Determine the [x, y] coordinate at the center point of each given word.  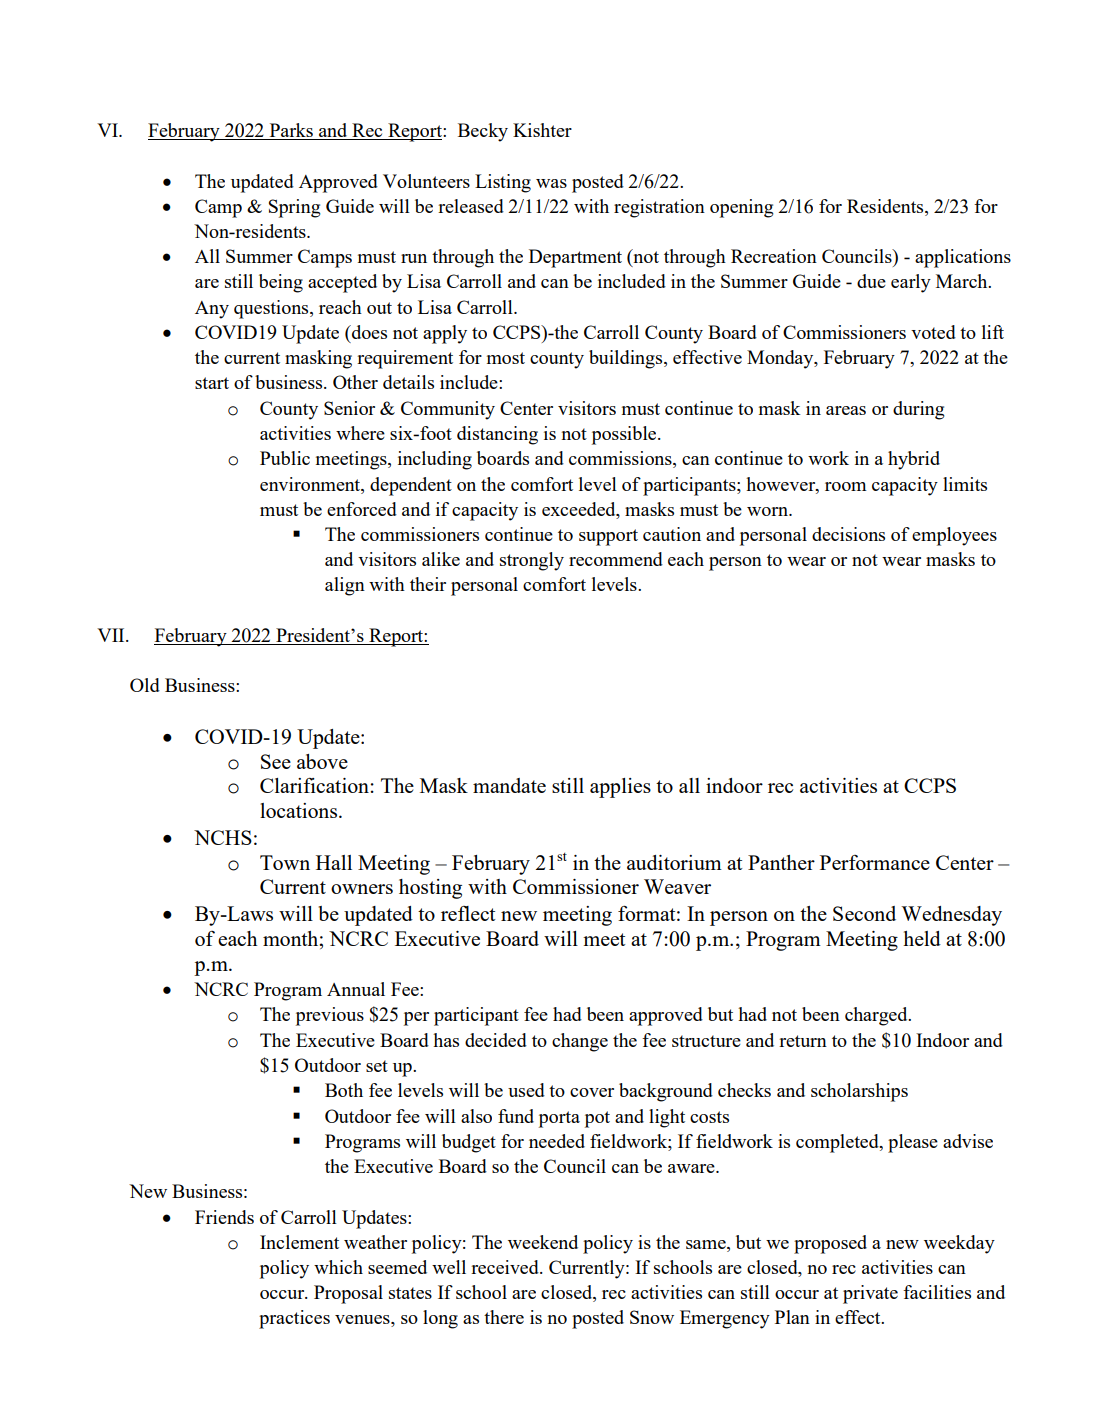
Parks [291, 131]
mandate [509, 785]
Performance [875, 862]
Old [145, 685]
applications [963, 258]
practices [294, 1319]
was [551, 183]
